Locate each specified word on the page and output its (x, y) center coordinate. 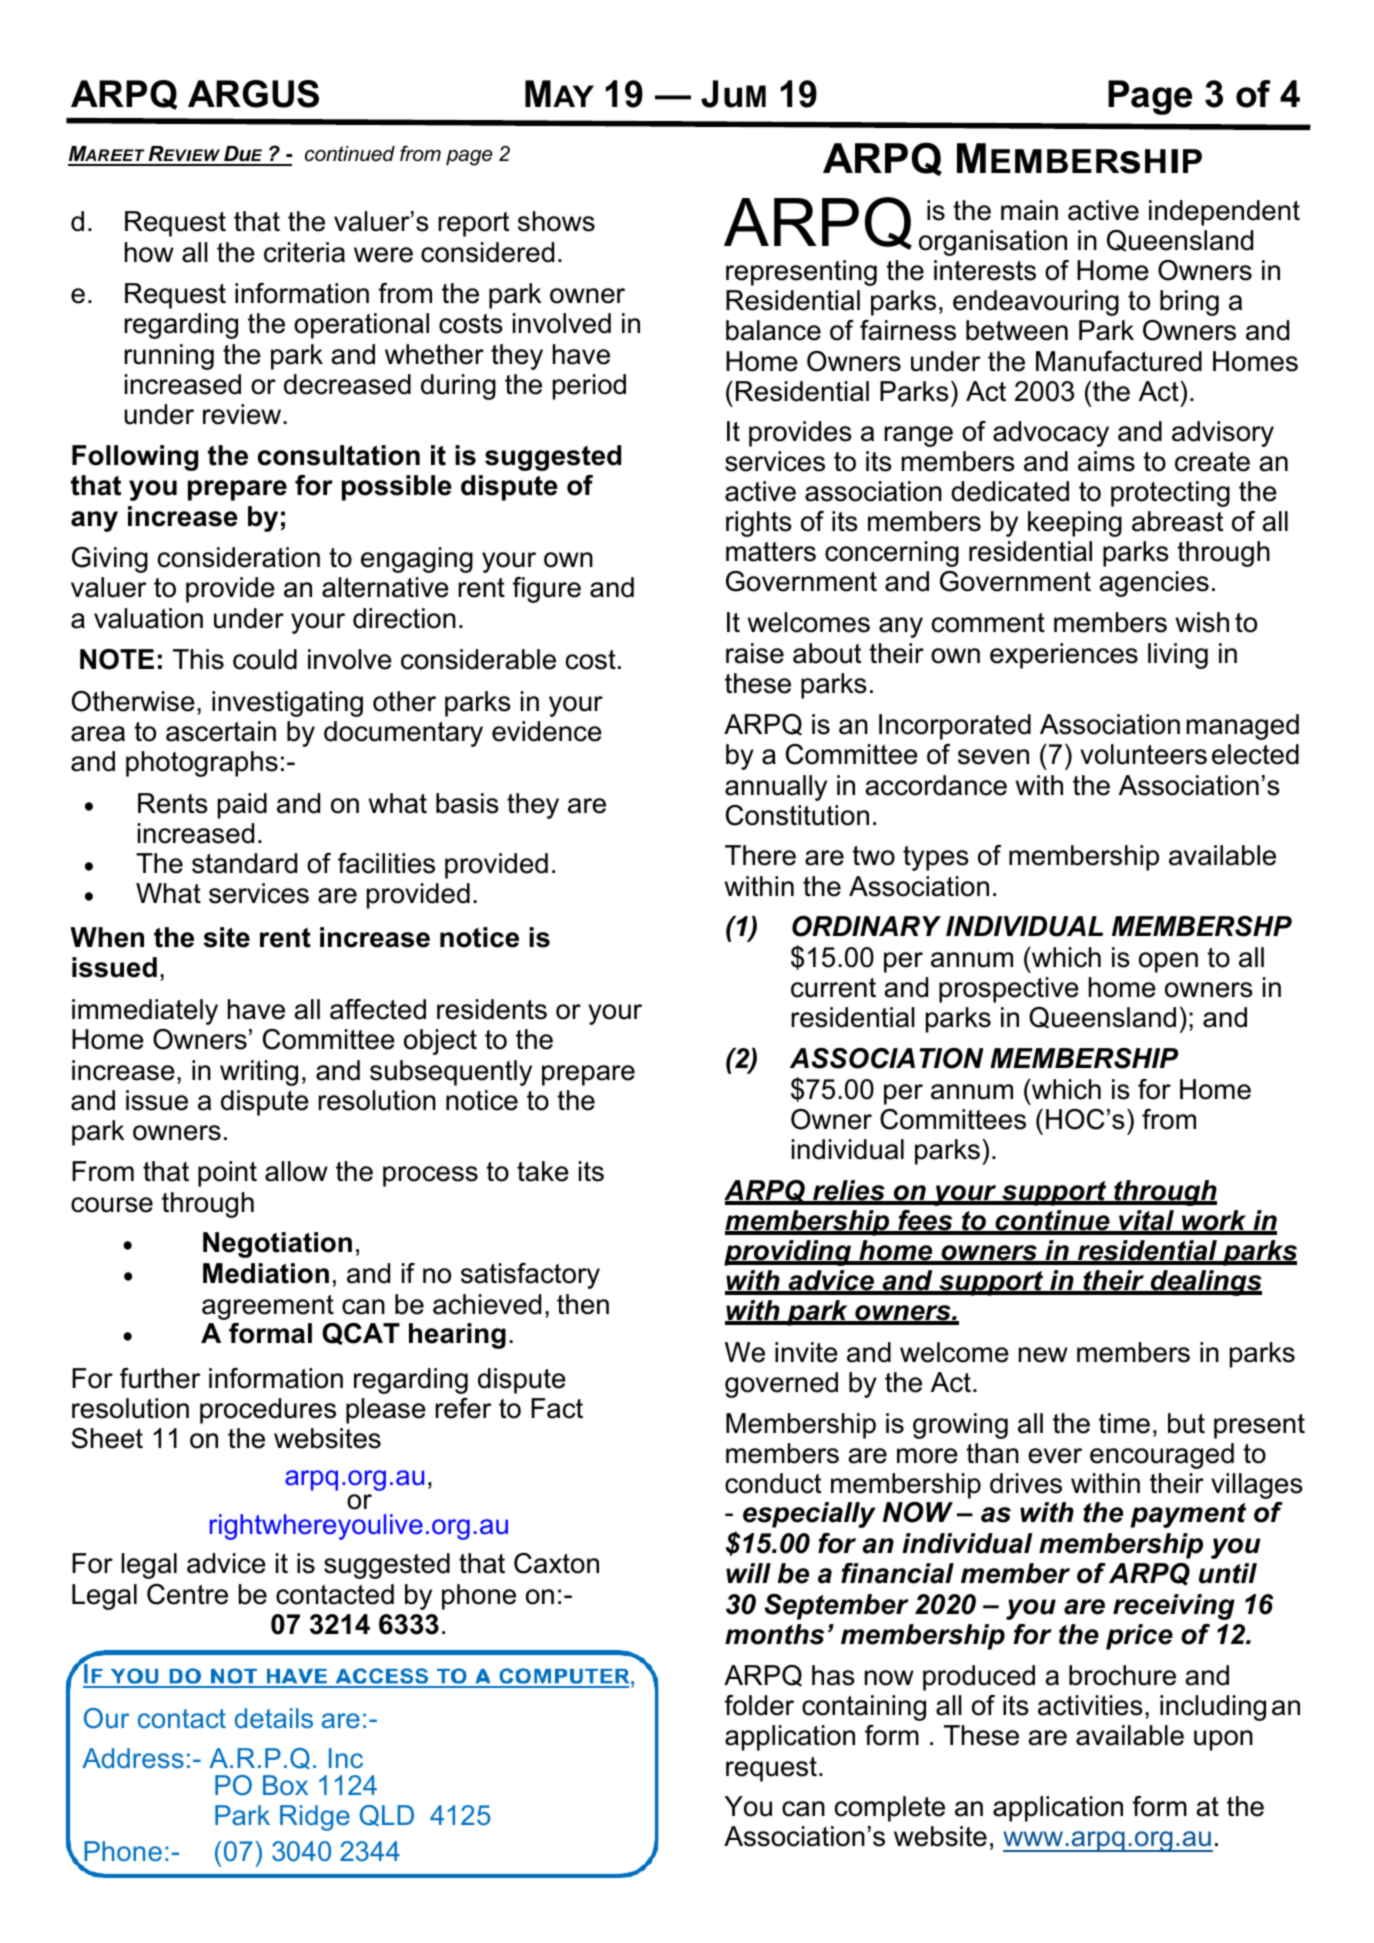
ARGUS (253, 94)
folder (759, 1705)
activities (1090, 1705)
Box (285, 1785)
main (1029, 210)
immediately (145, 1012)
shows (556, 221)
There (760, 855)
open (1168, 962)
